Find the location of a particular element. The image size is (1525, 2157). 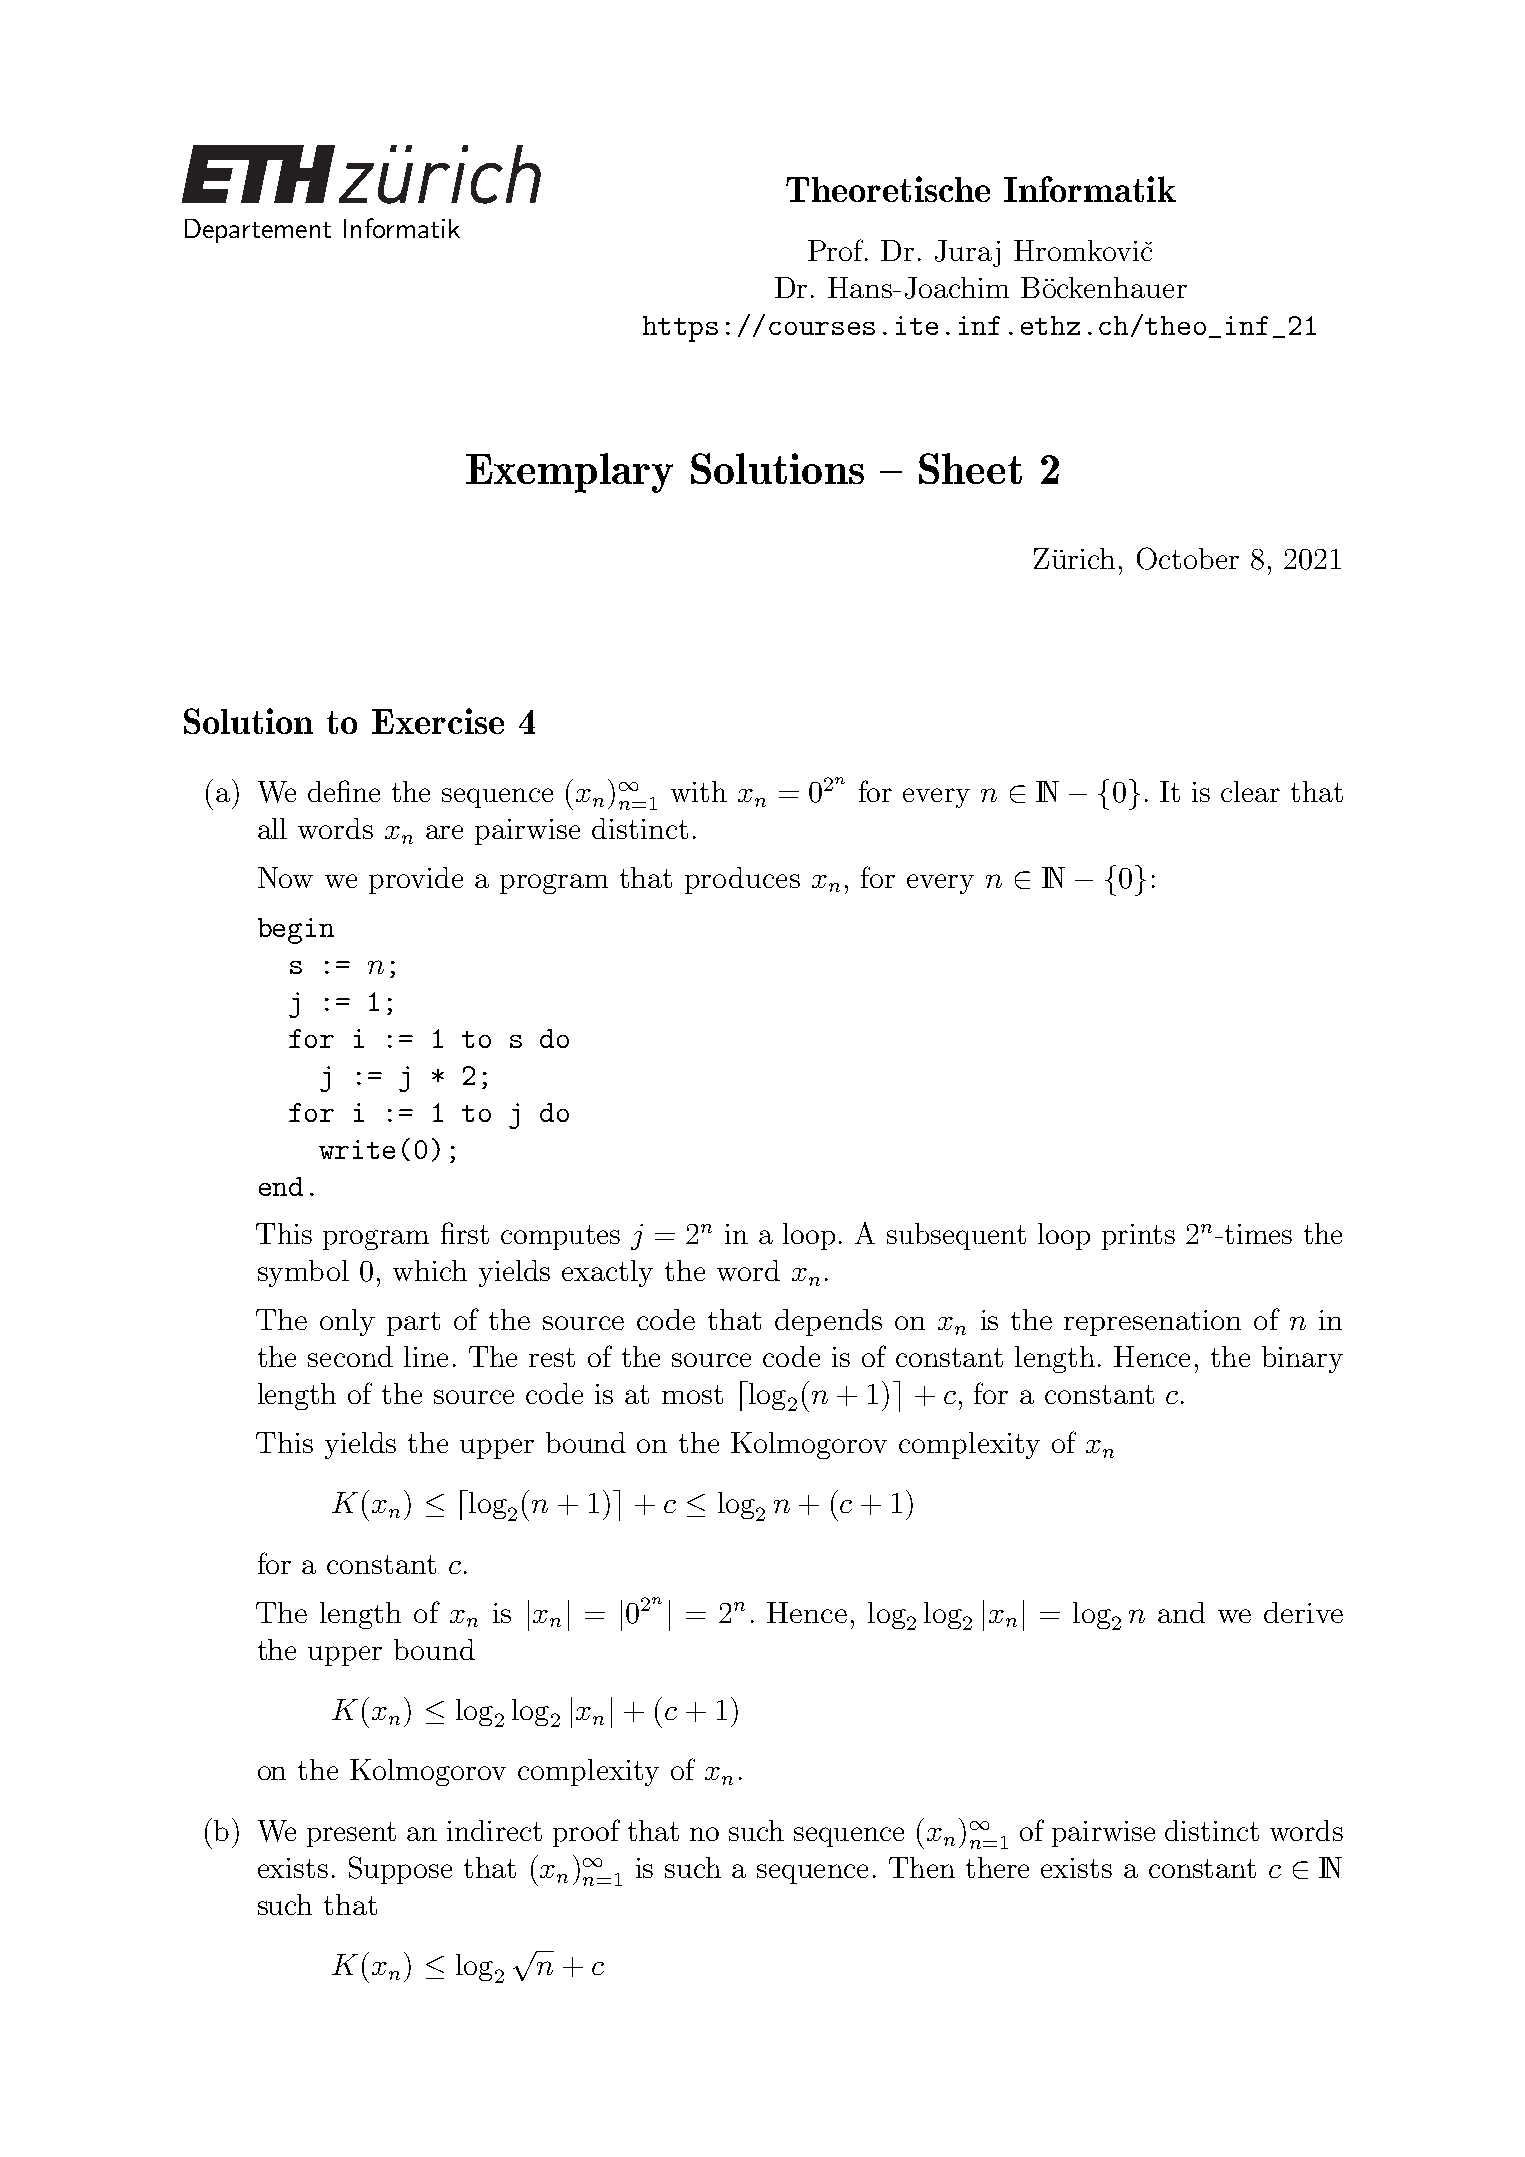

present is located at coordinates (351, 1834).
